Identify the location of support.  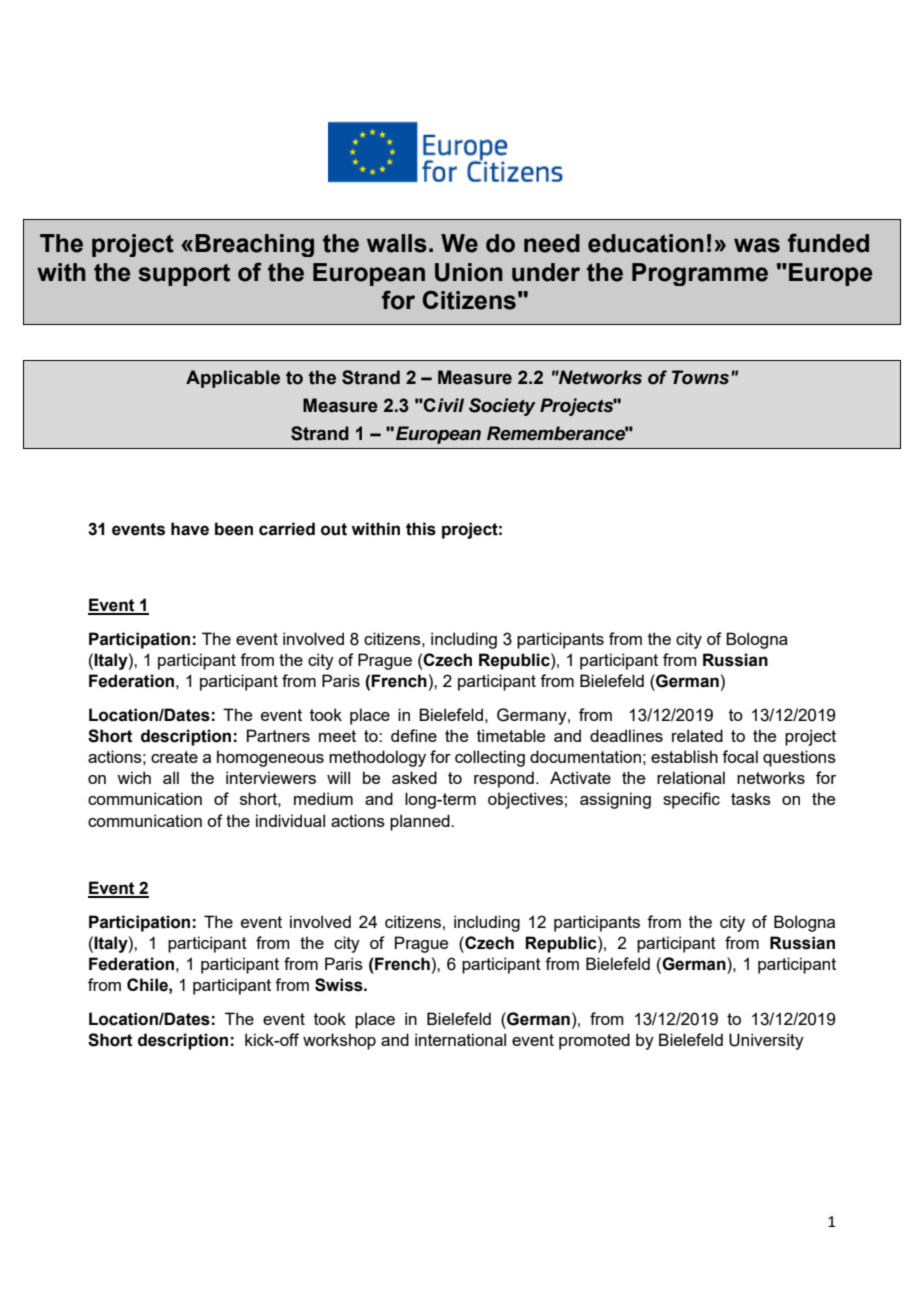
(184, 275).
